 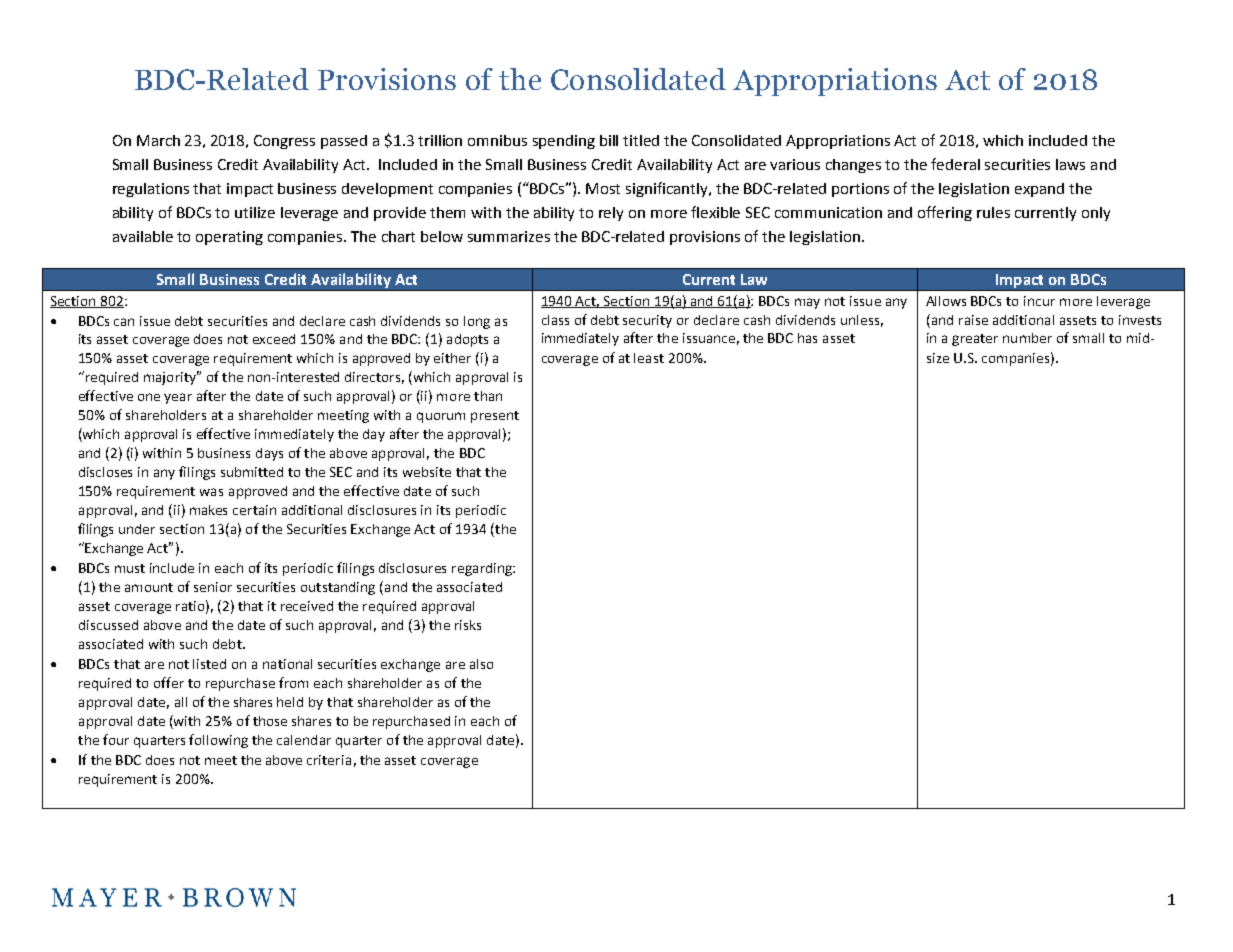 What do you see at coordinates (975, 340) in the screenshot?
I see `greater` at bounding box center [975, 340].
